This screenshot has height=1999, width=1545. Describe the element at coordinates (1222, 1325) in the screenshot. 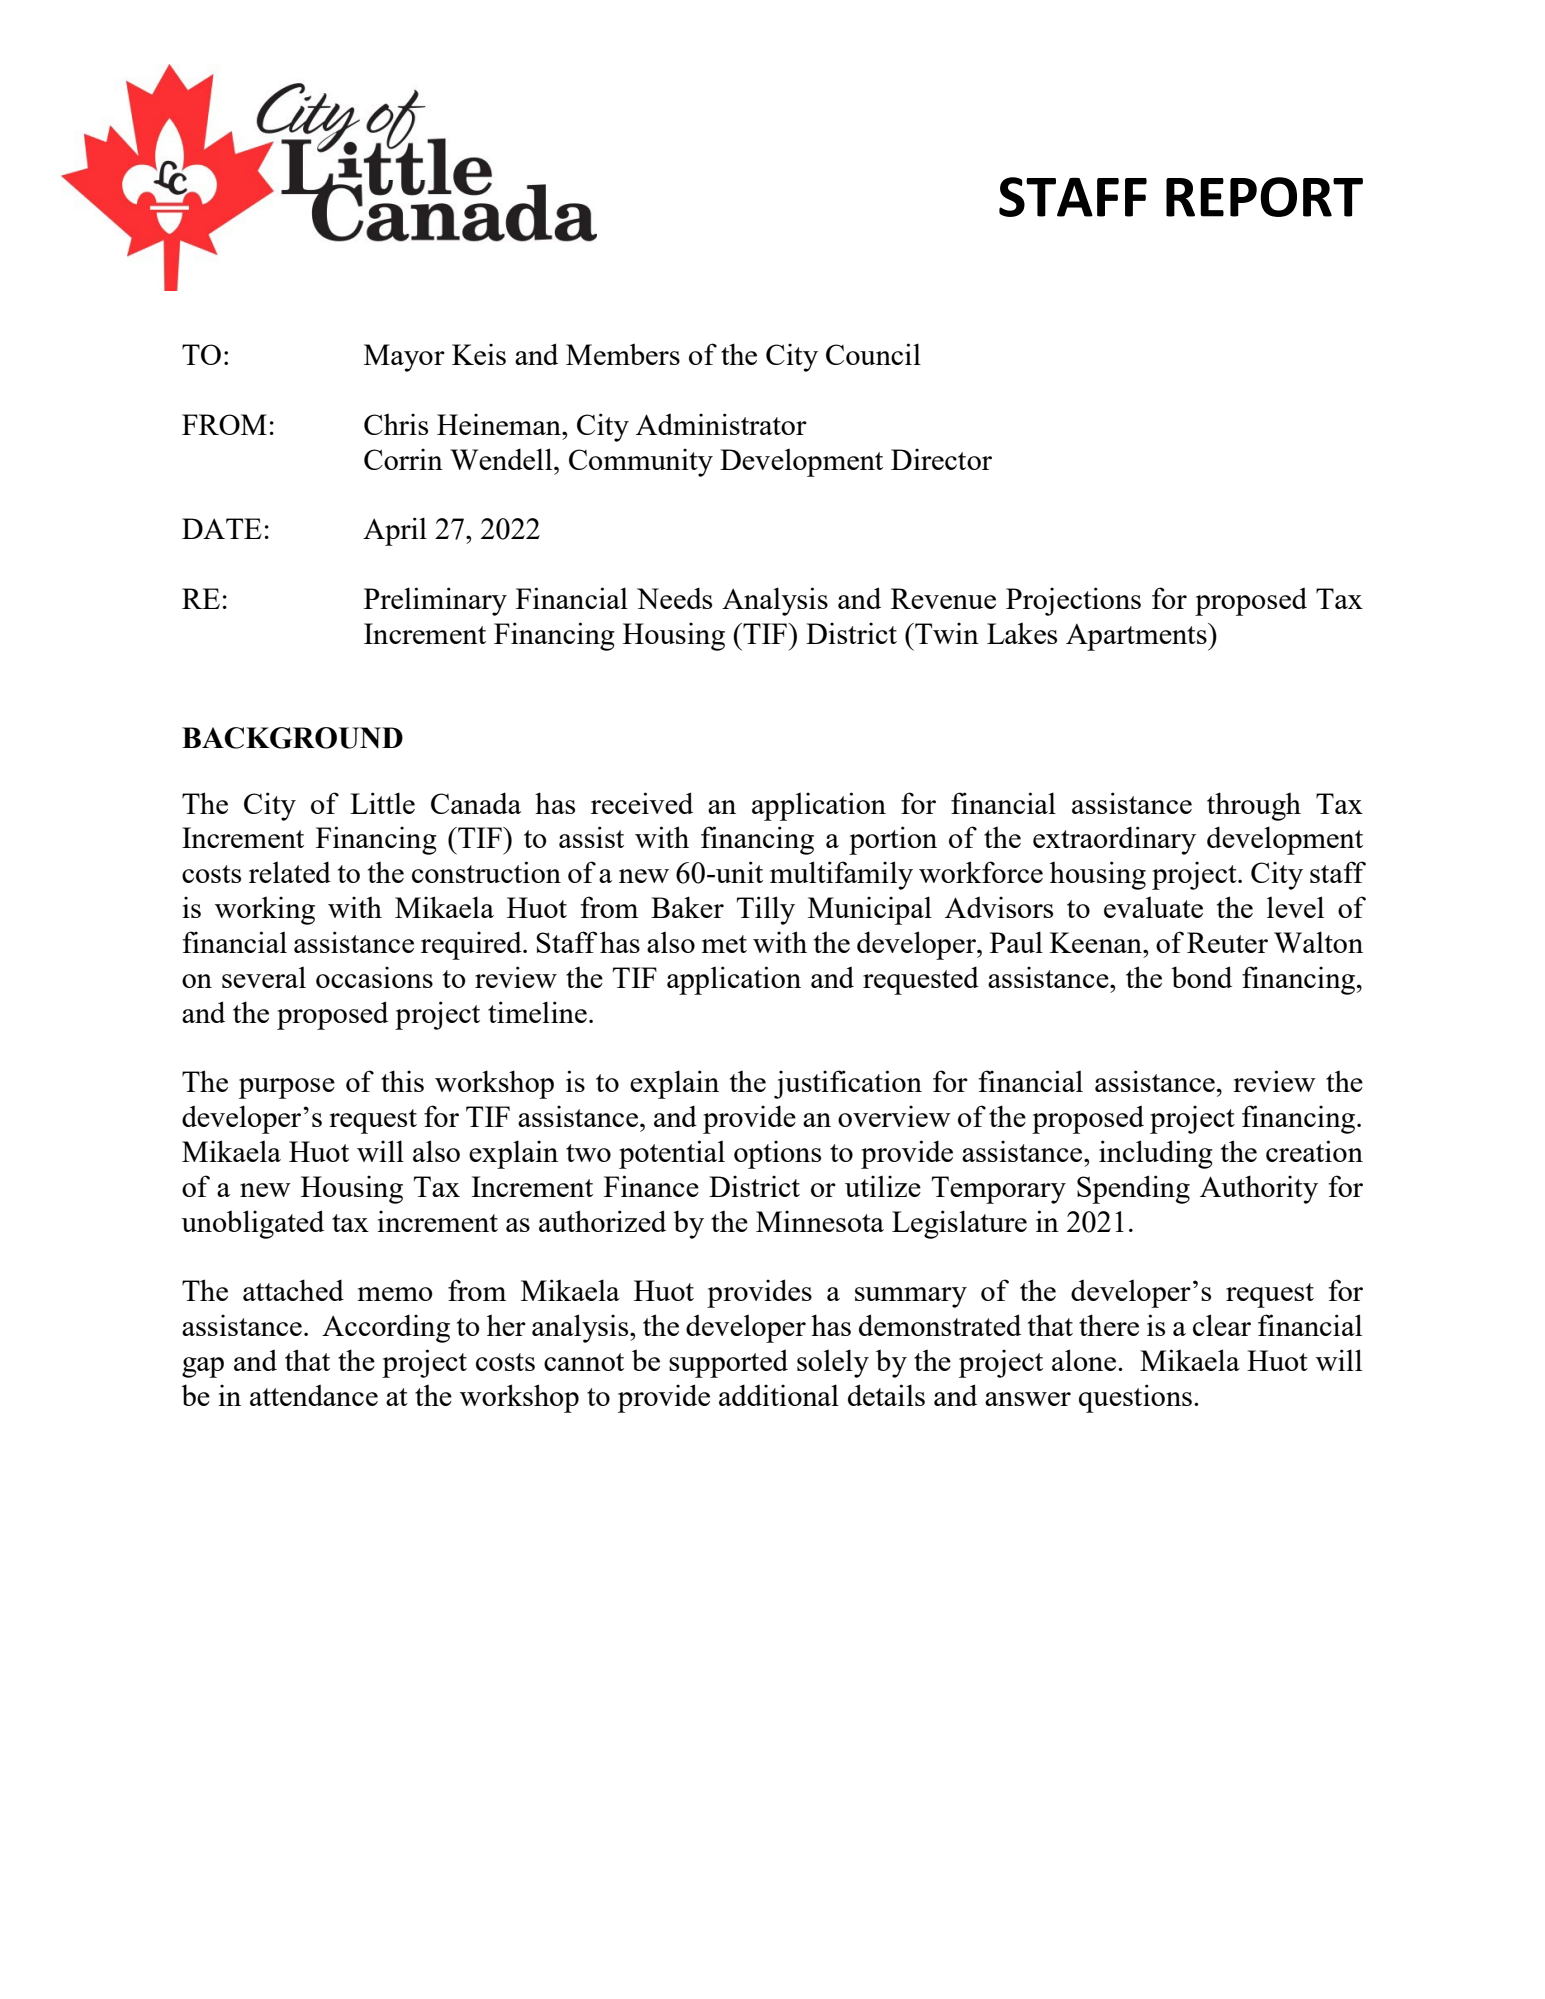

I see `clear` at that location.
